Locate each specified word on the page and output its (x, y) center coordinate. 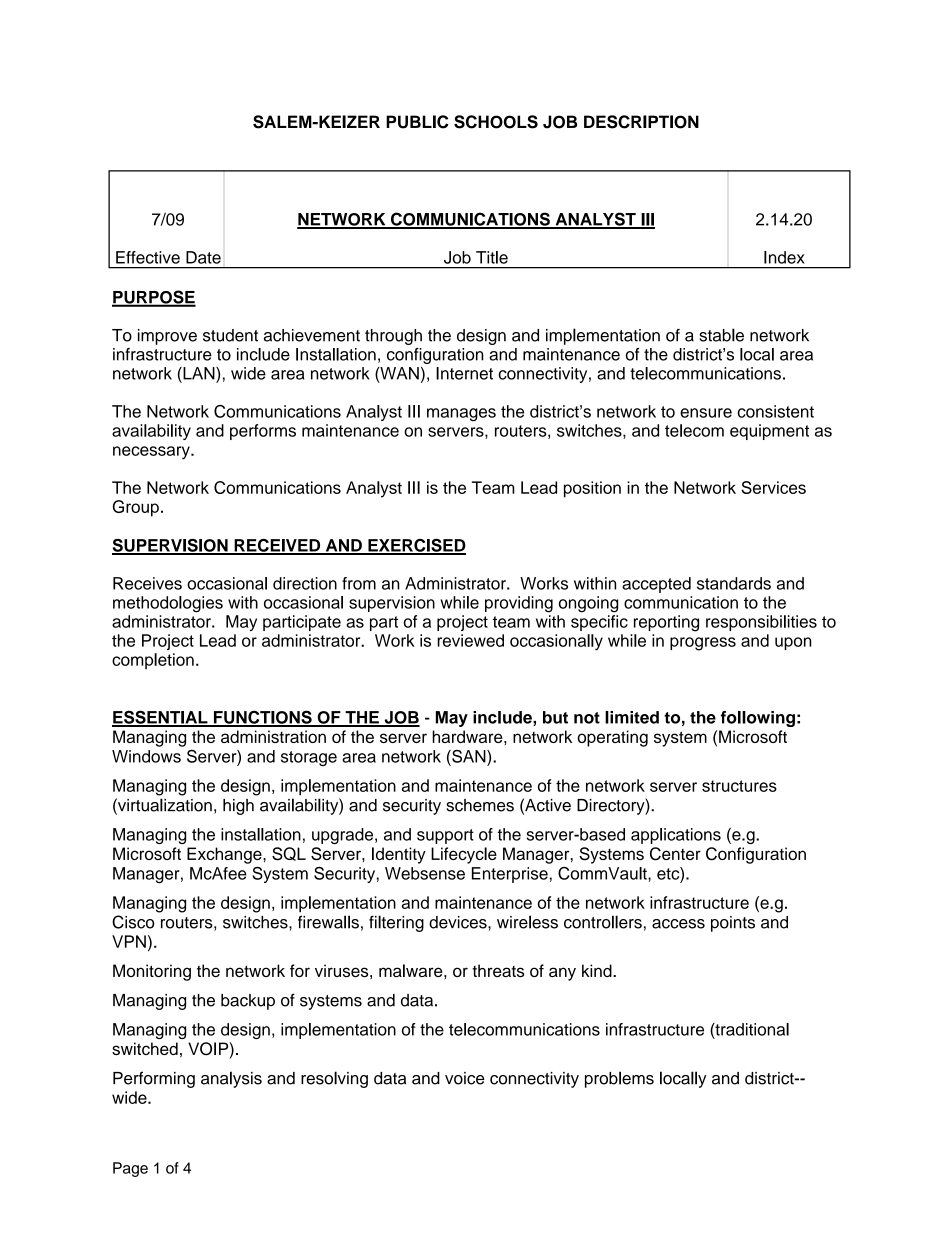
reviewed (470, 640)
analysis (231, 1079)
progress (703, 644)
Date (203, 257)
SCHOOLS (496, 122)
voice (465, 1078)
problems (619, 1079)
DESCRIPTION (641, 122)
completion (153, 661)
